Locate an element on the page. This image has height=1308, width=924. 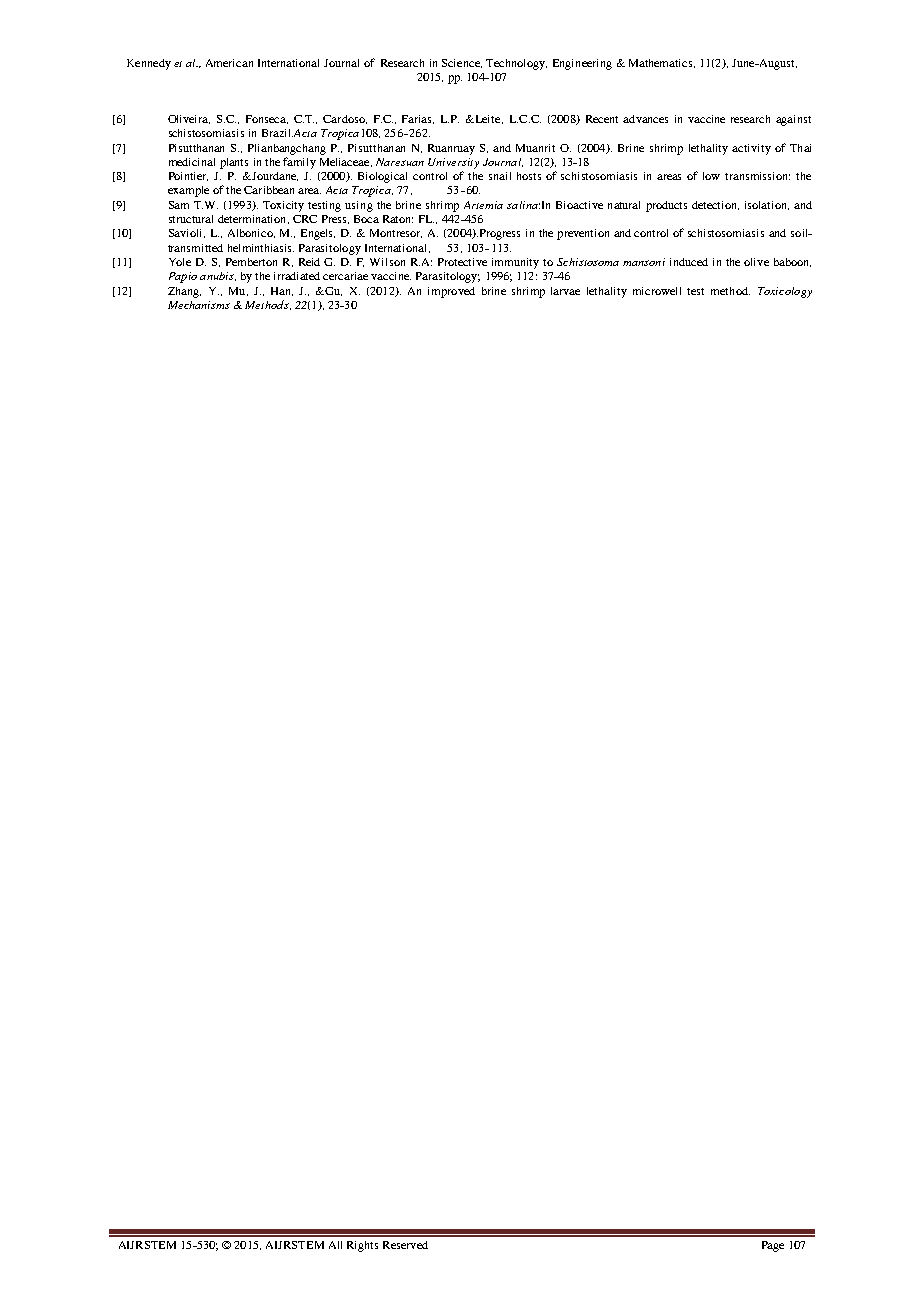
American is located at coordinates (229, 63).
